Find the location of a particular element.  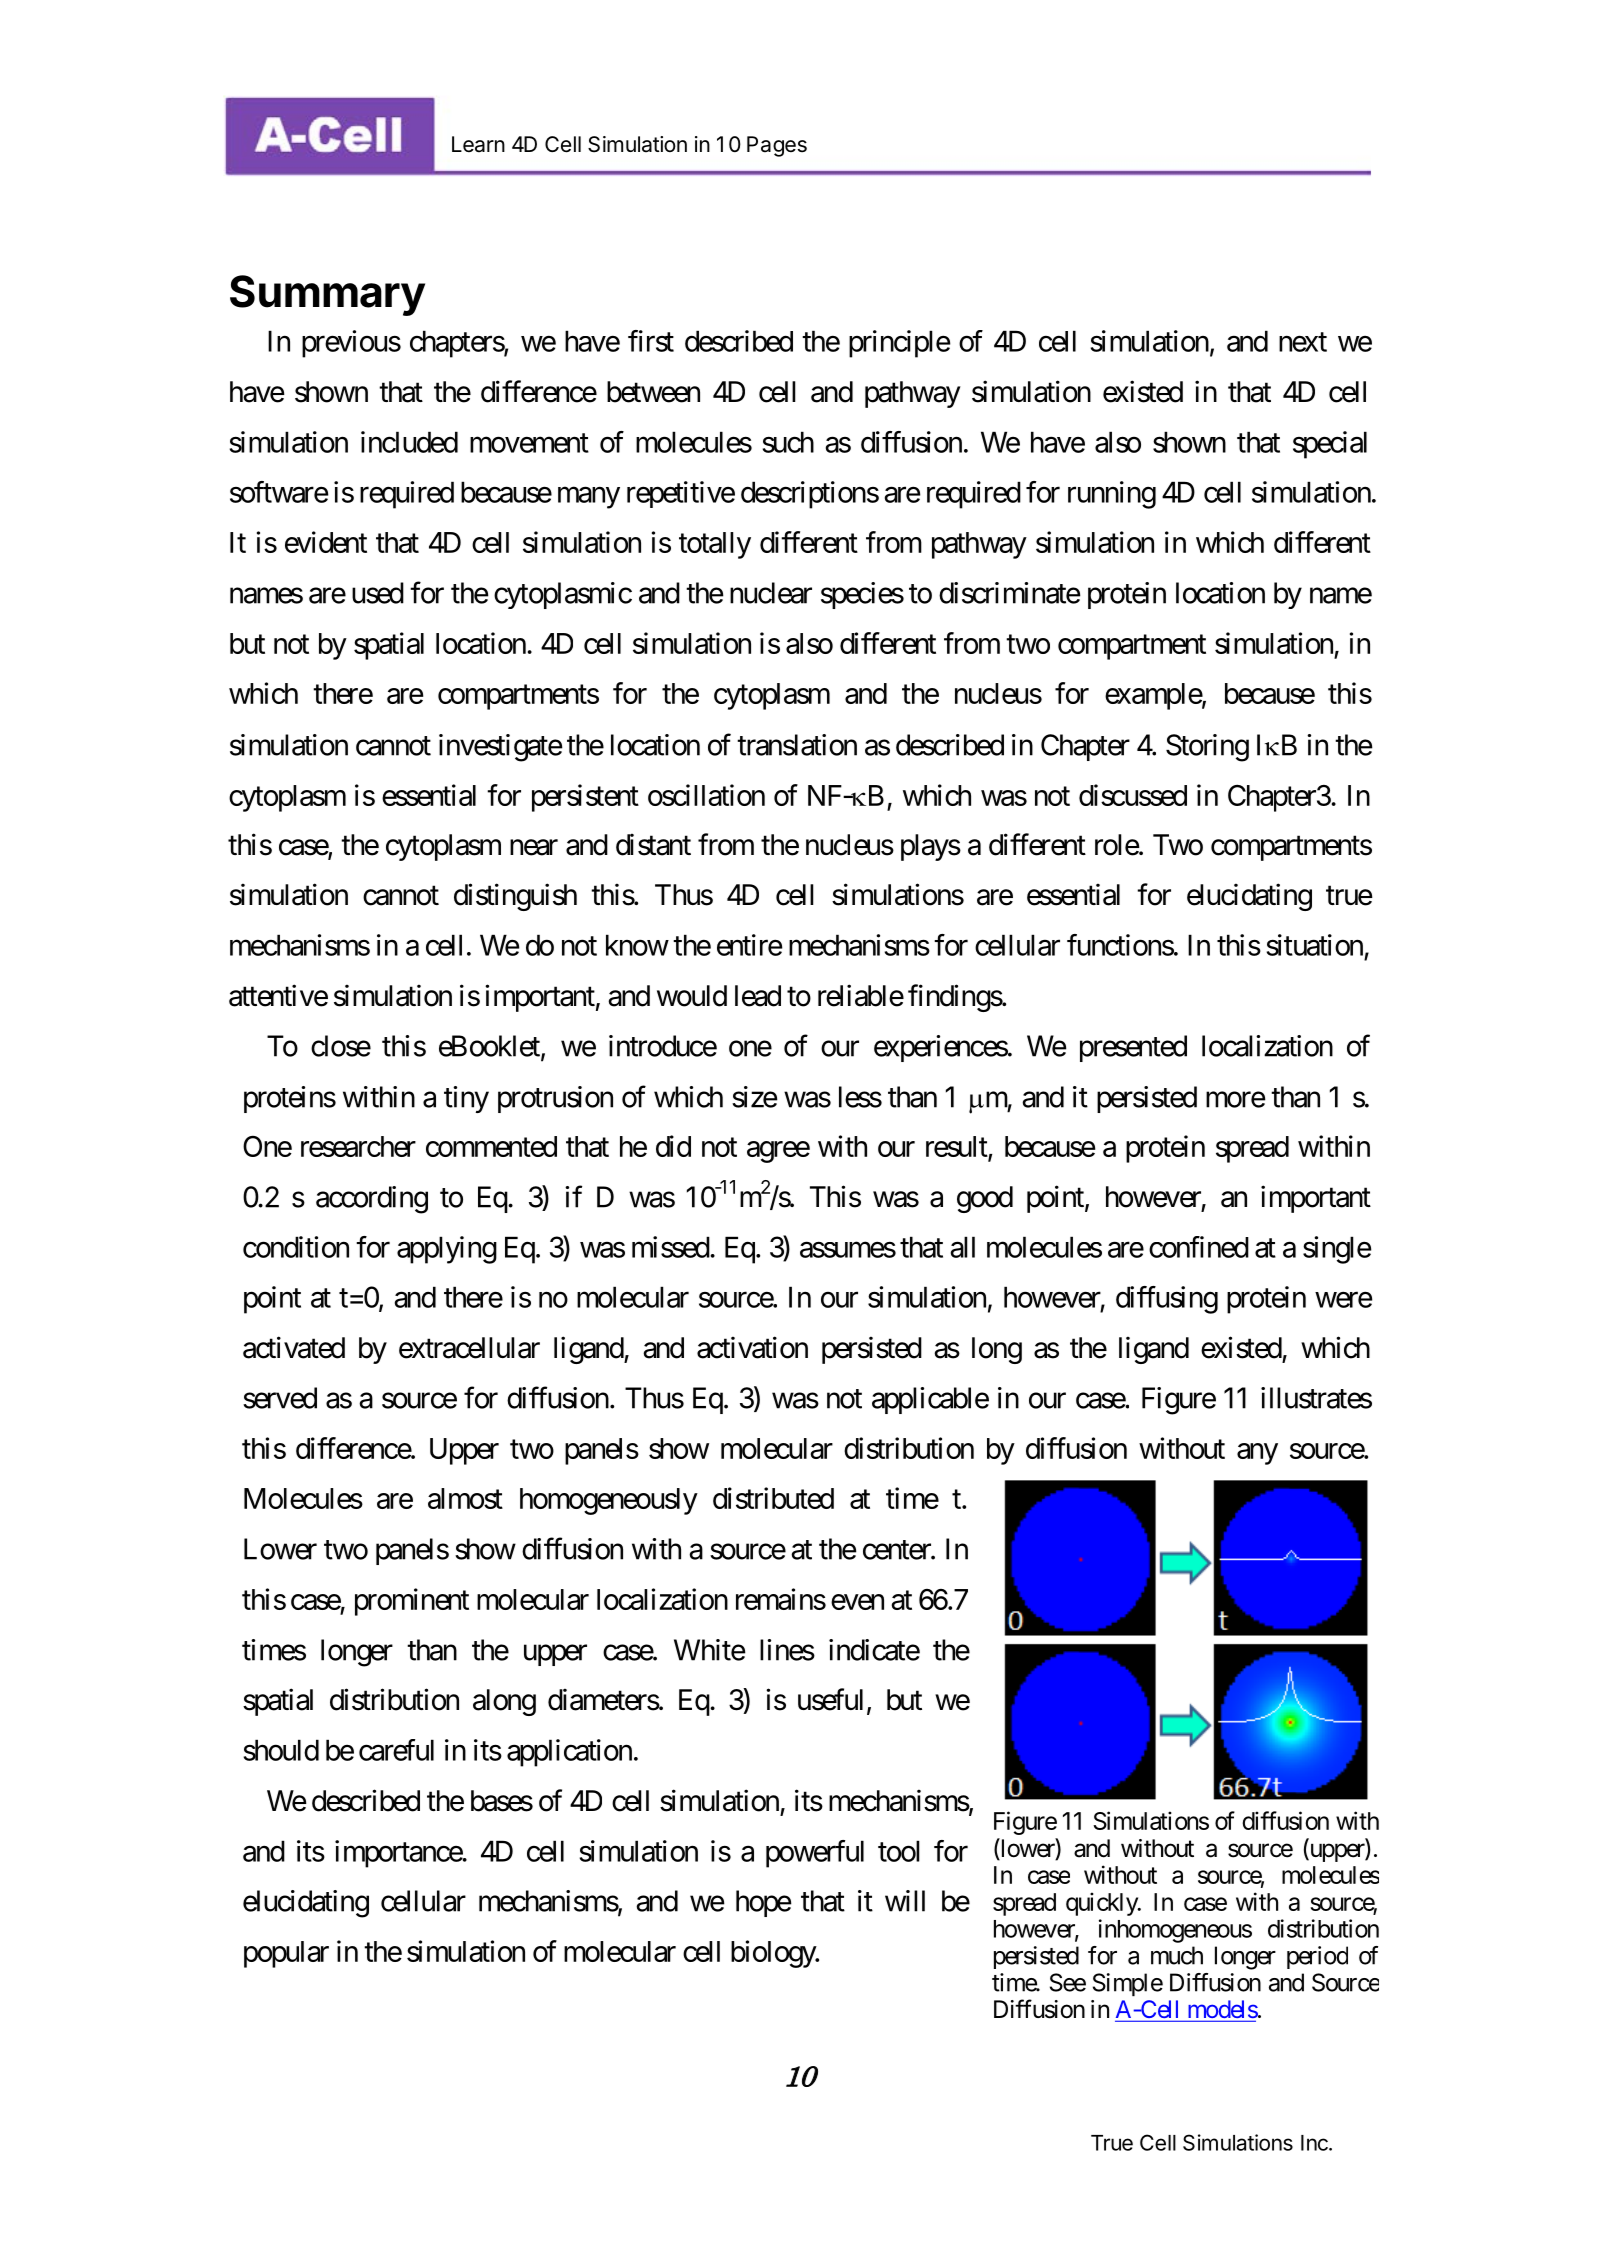

powerful is located at coordinates (815, 1854).
